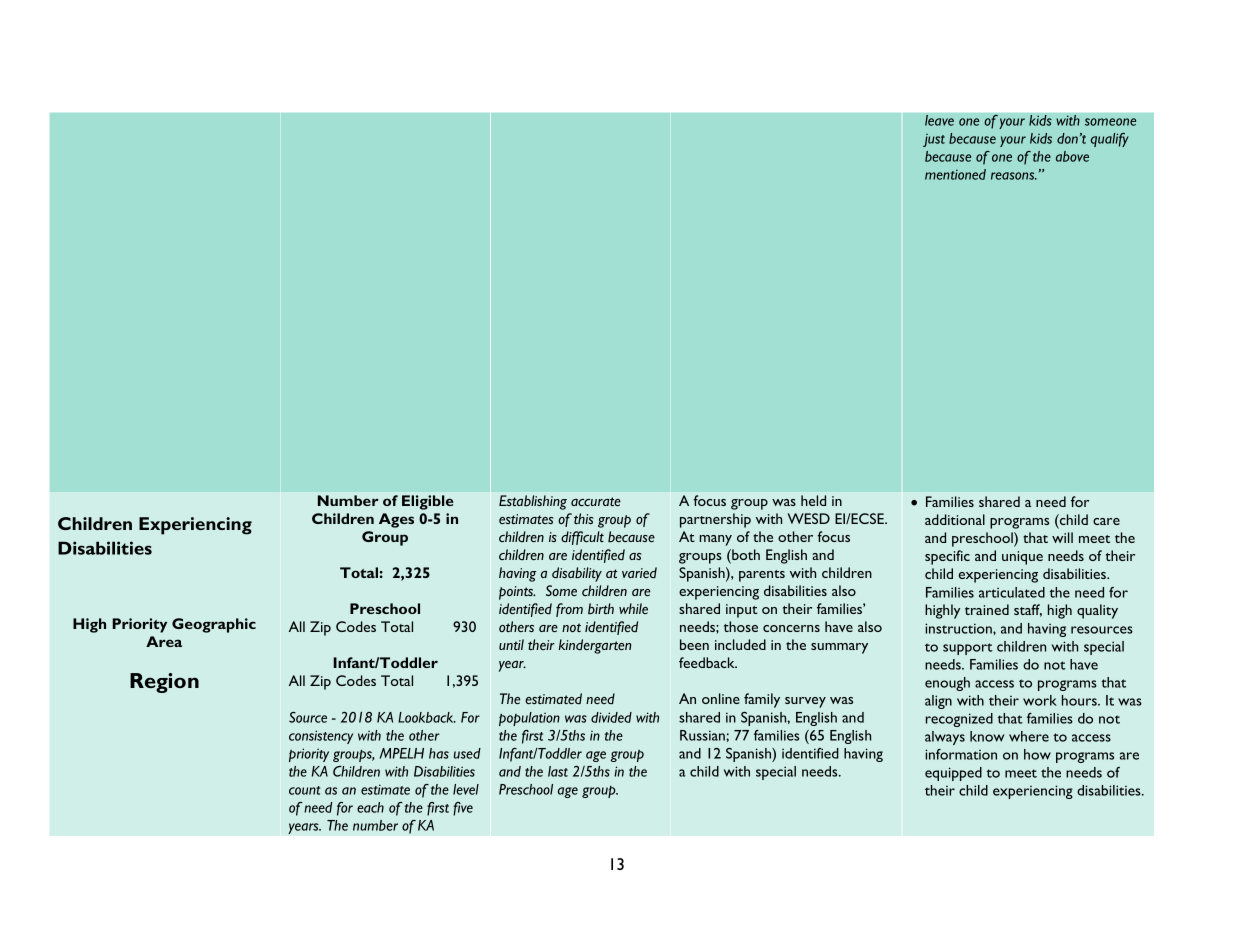 This page has height=952, width=1233. Describe the element at coordinates (953, 774) in the page. I see `equipped` at that location.
